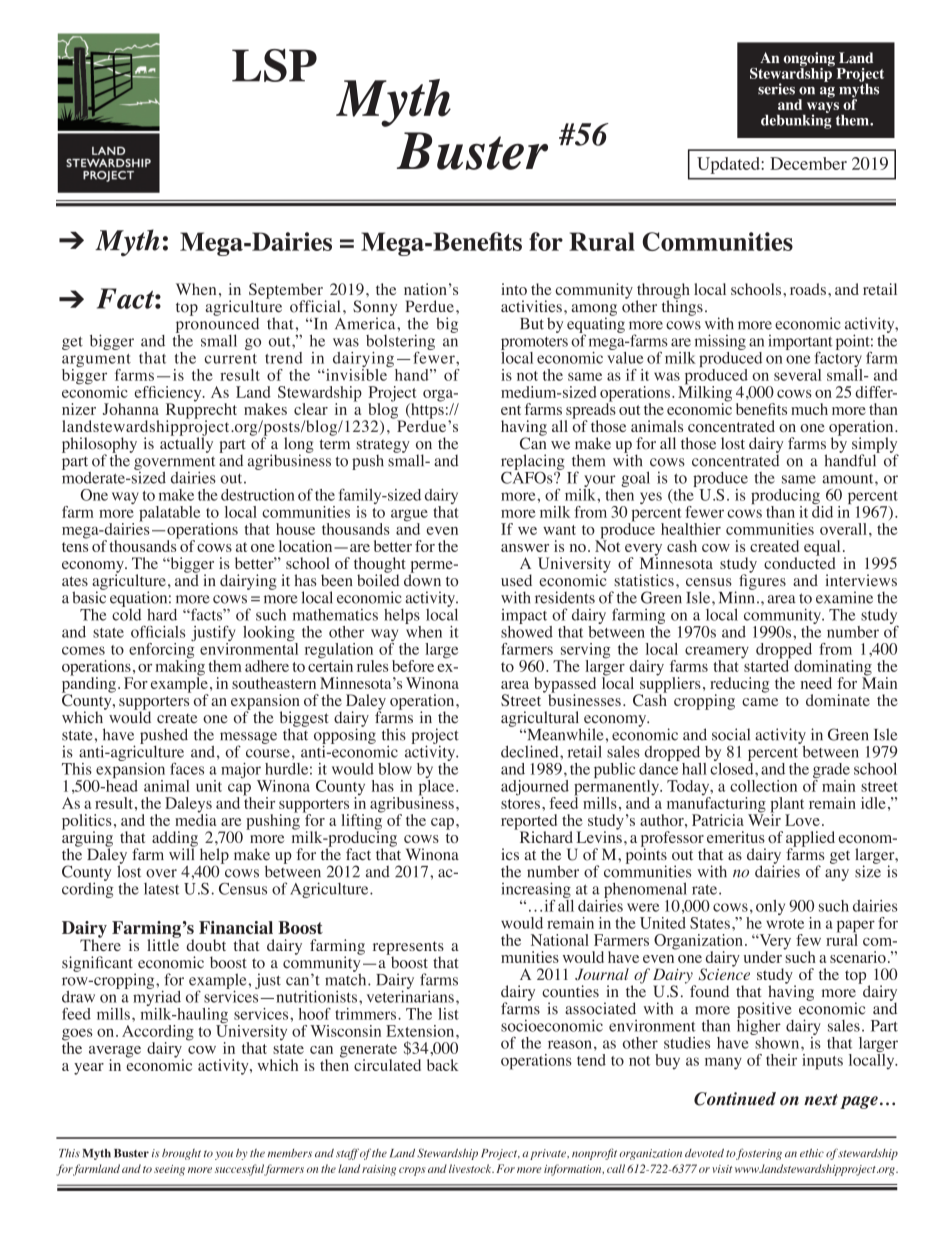 This page has width=952, height=1233. I want to click on impact, so click(524, 616).
